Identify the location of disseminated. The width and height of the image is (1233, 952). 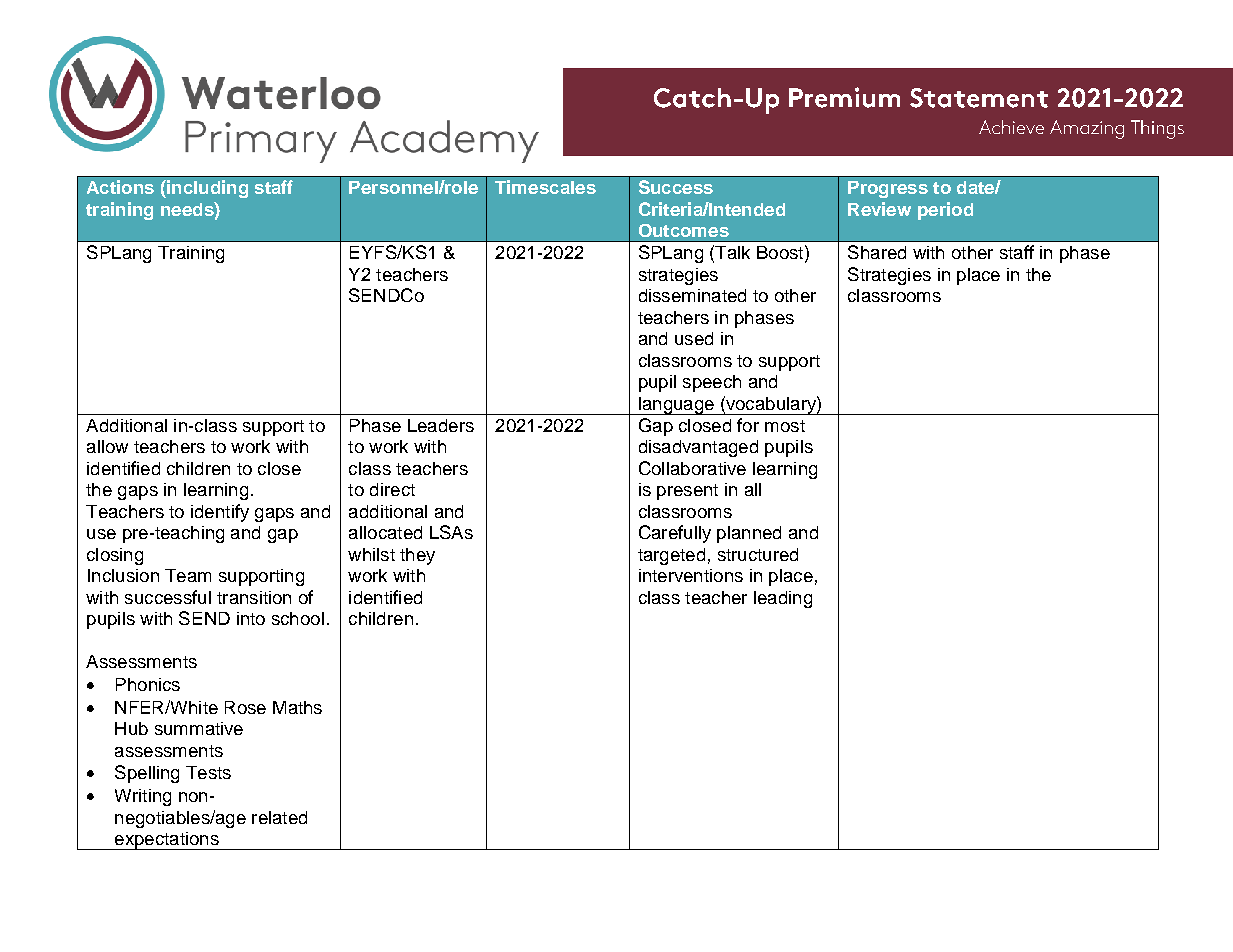
(692, 295).
